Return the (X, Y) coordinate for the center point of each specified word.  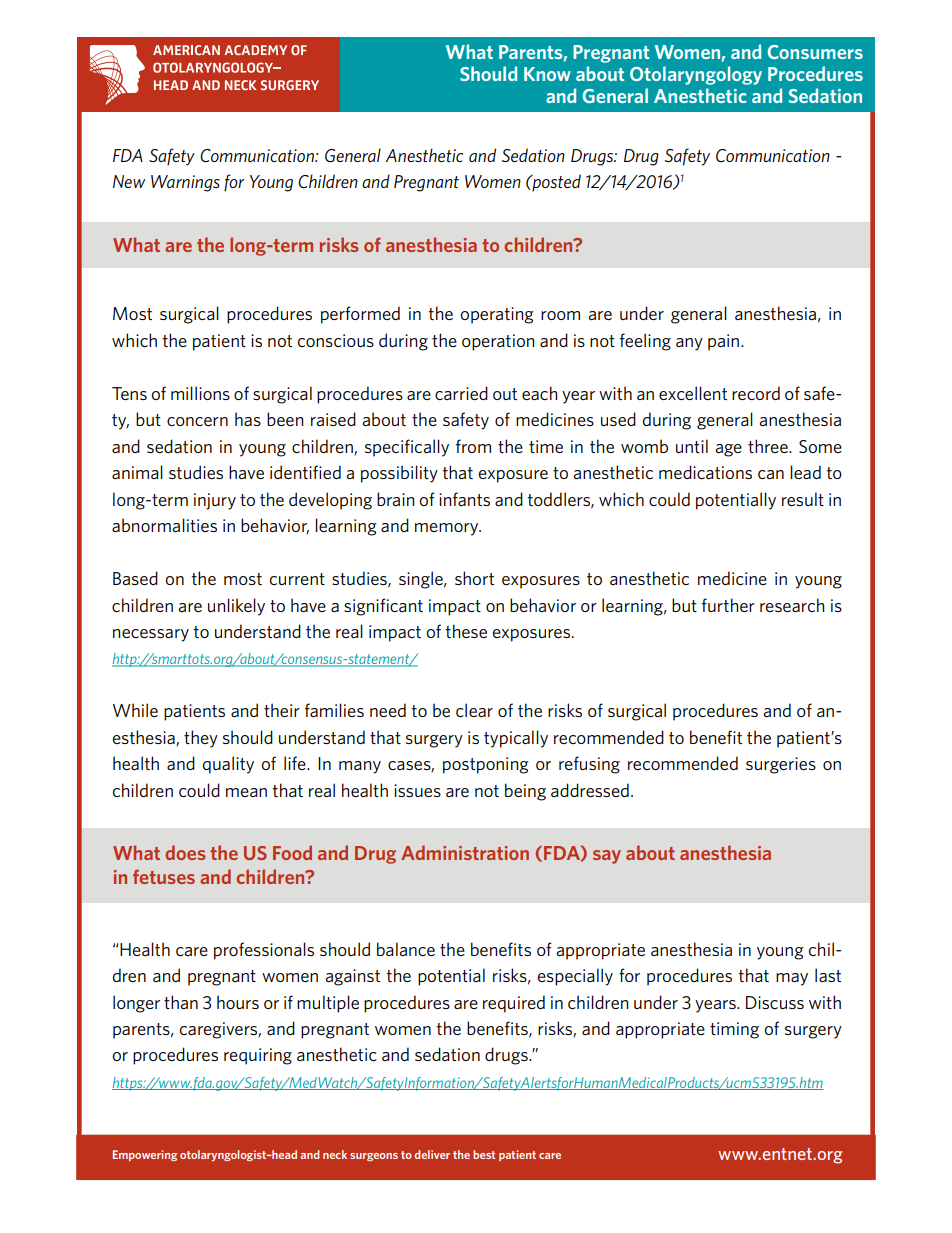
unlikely (236, 607)
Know (547, 74)
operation (498, 342)
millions (200, 393)
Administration (465, 852)
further (728, 605)
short (474, 578)
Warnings (185, 183)
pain (725, 342)
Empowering (145, 1155)
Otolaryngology (696, 75)
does (185, 852)
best (484, 1154)
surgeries (781, 765)
